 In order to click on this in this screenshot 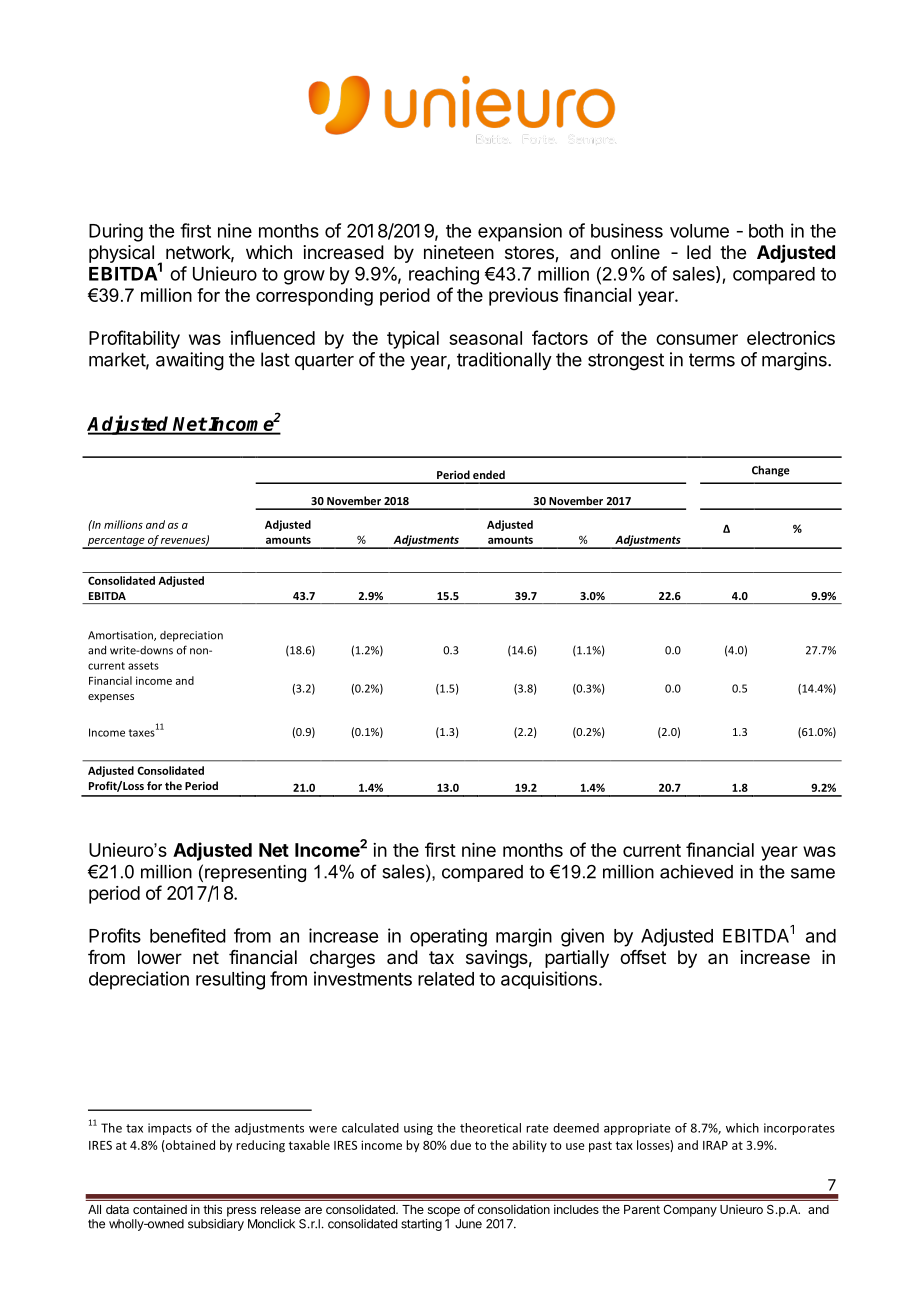, I will do `click(212, 1209)`.
